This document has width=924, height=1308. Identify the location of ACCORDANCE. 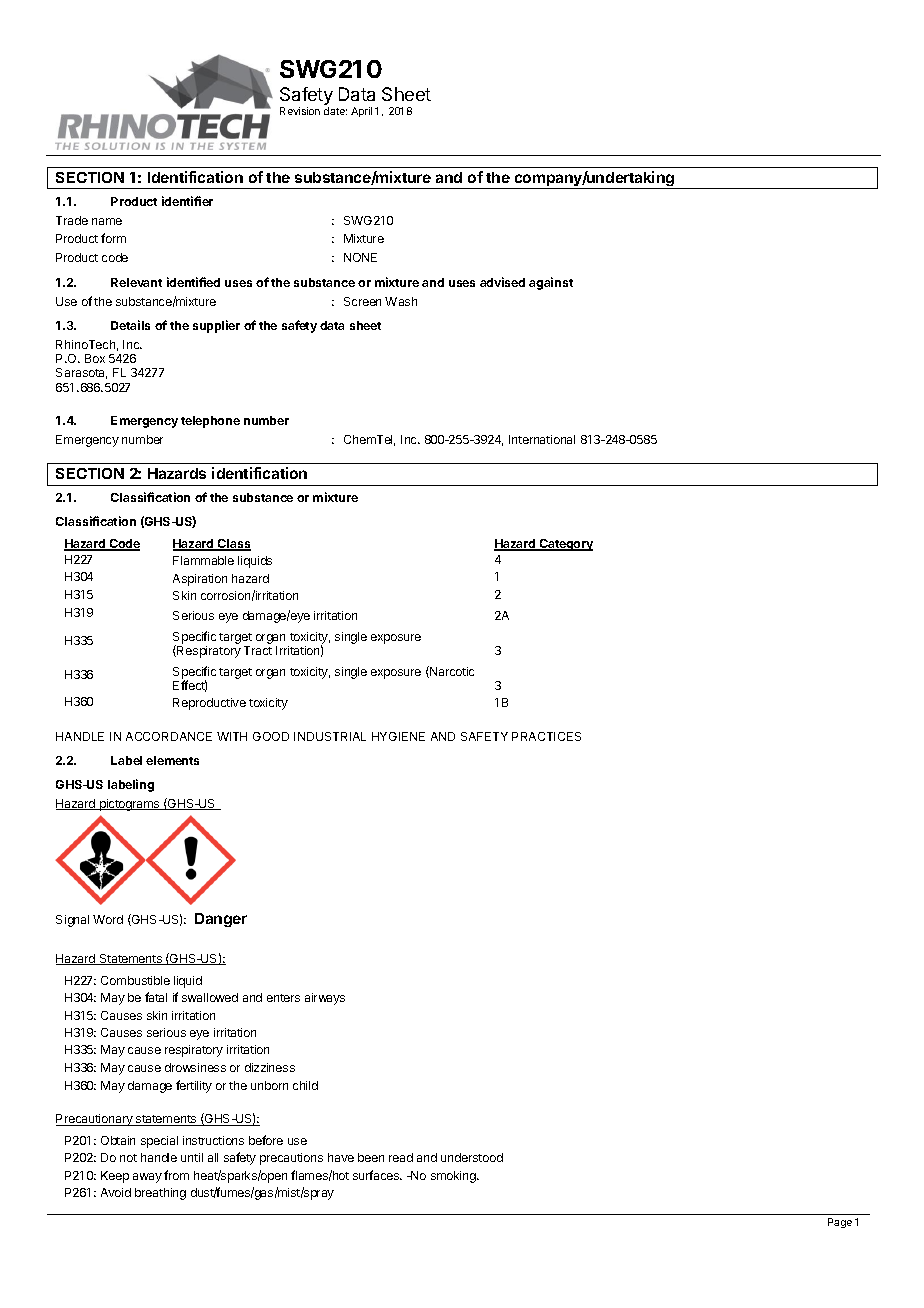
(169, 736).
